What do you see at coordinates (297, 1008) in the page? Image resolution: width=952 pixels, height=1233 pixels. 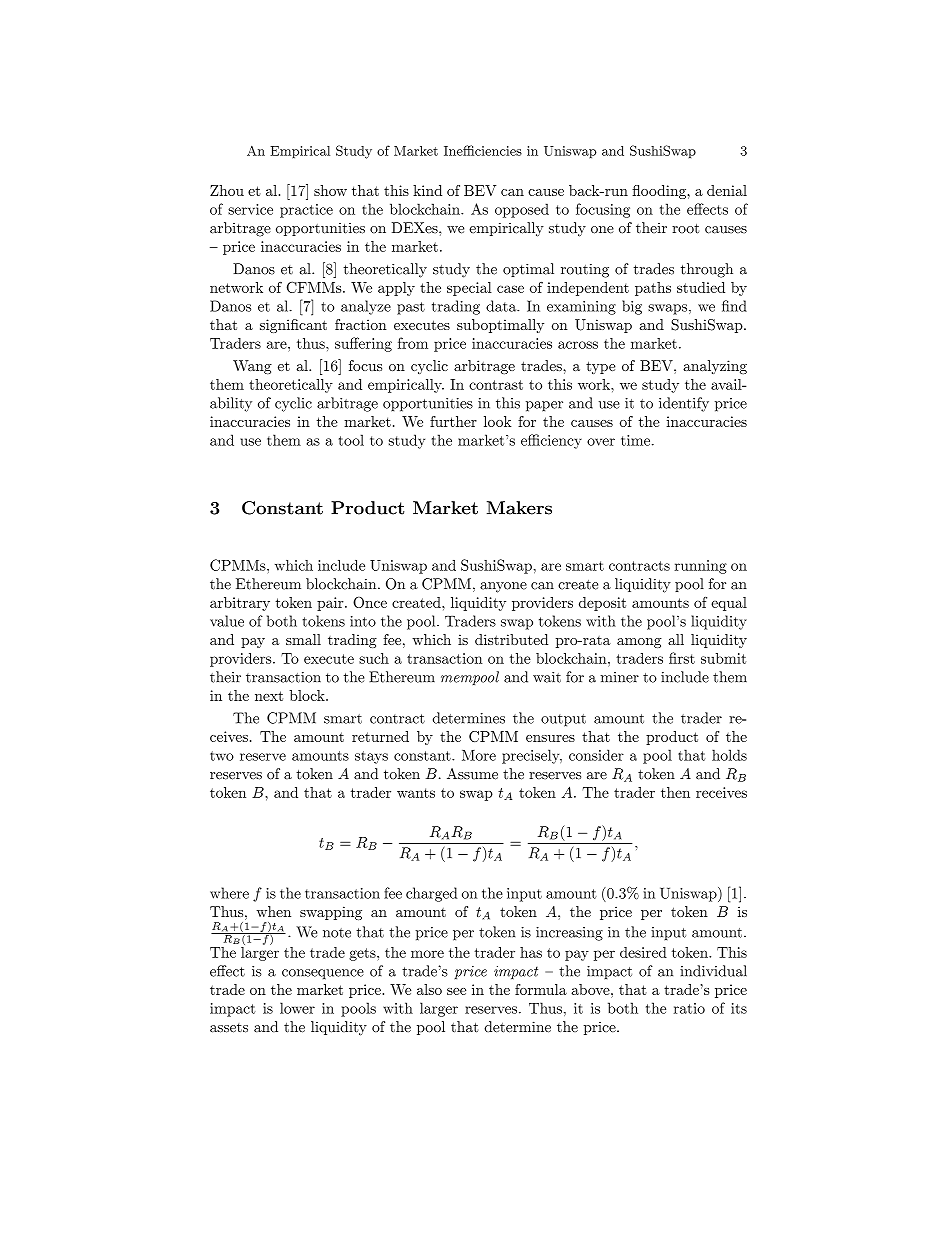 I see `lower` at bounding box center [297, 1008].
